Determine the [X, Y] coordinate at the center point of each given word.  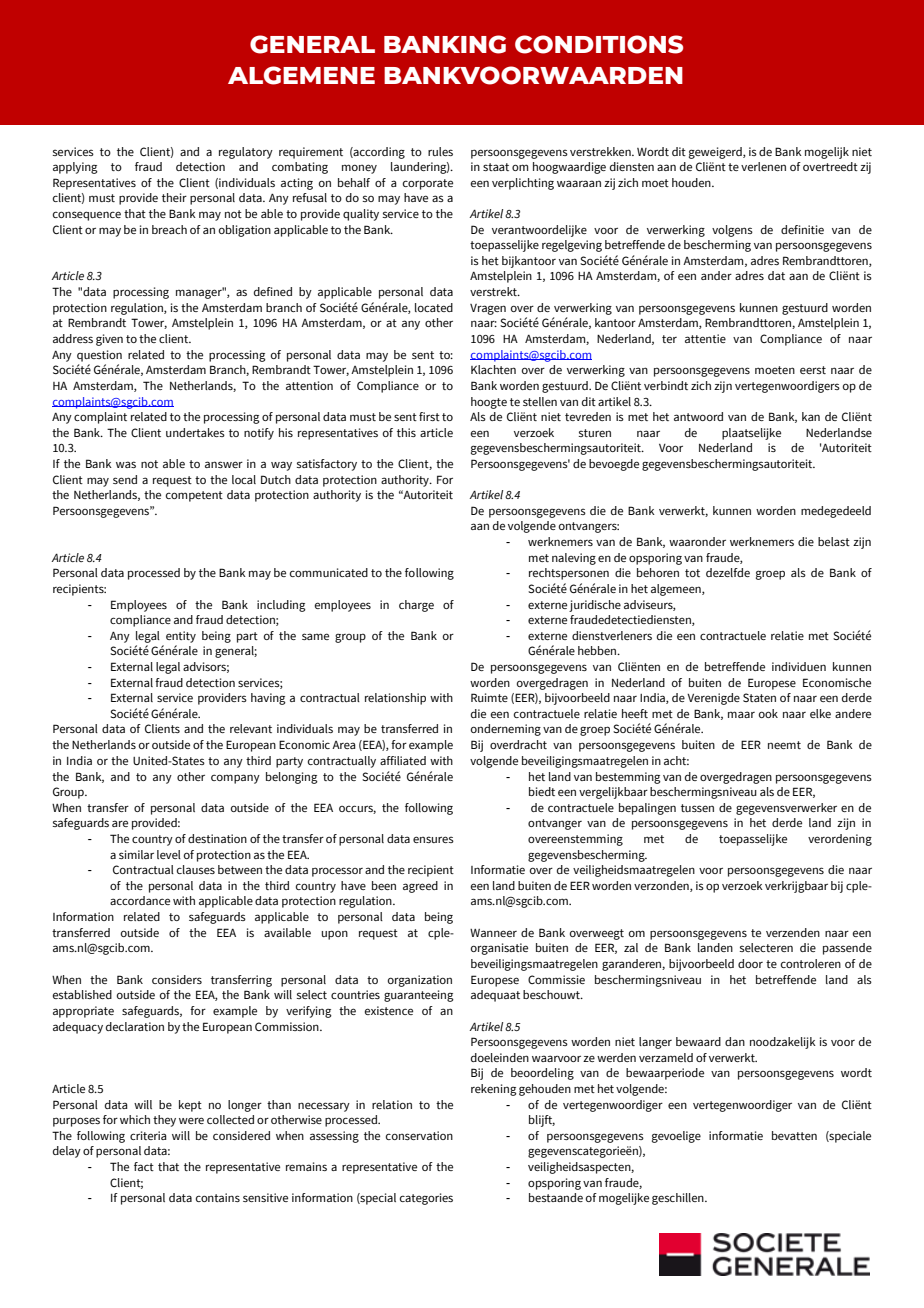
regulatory [246, 153]
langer [655, 1043]
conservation [419, 1135]
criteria [148, 1135]
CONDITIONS [599, 44]
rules [440, 151]
